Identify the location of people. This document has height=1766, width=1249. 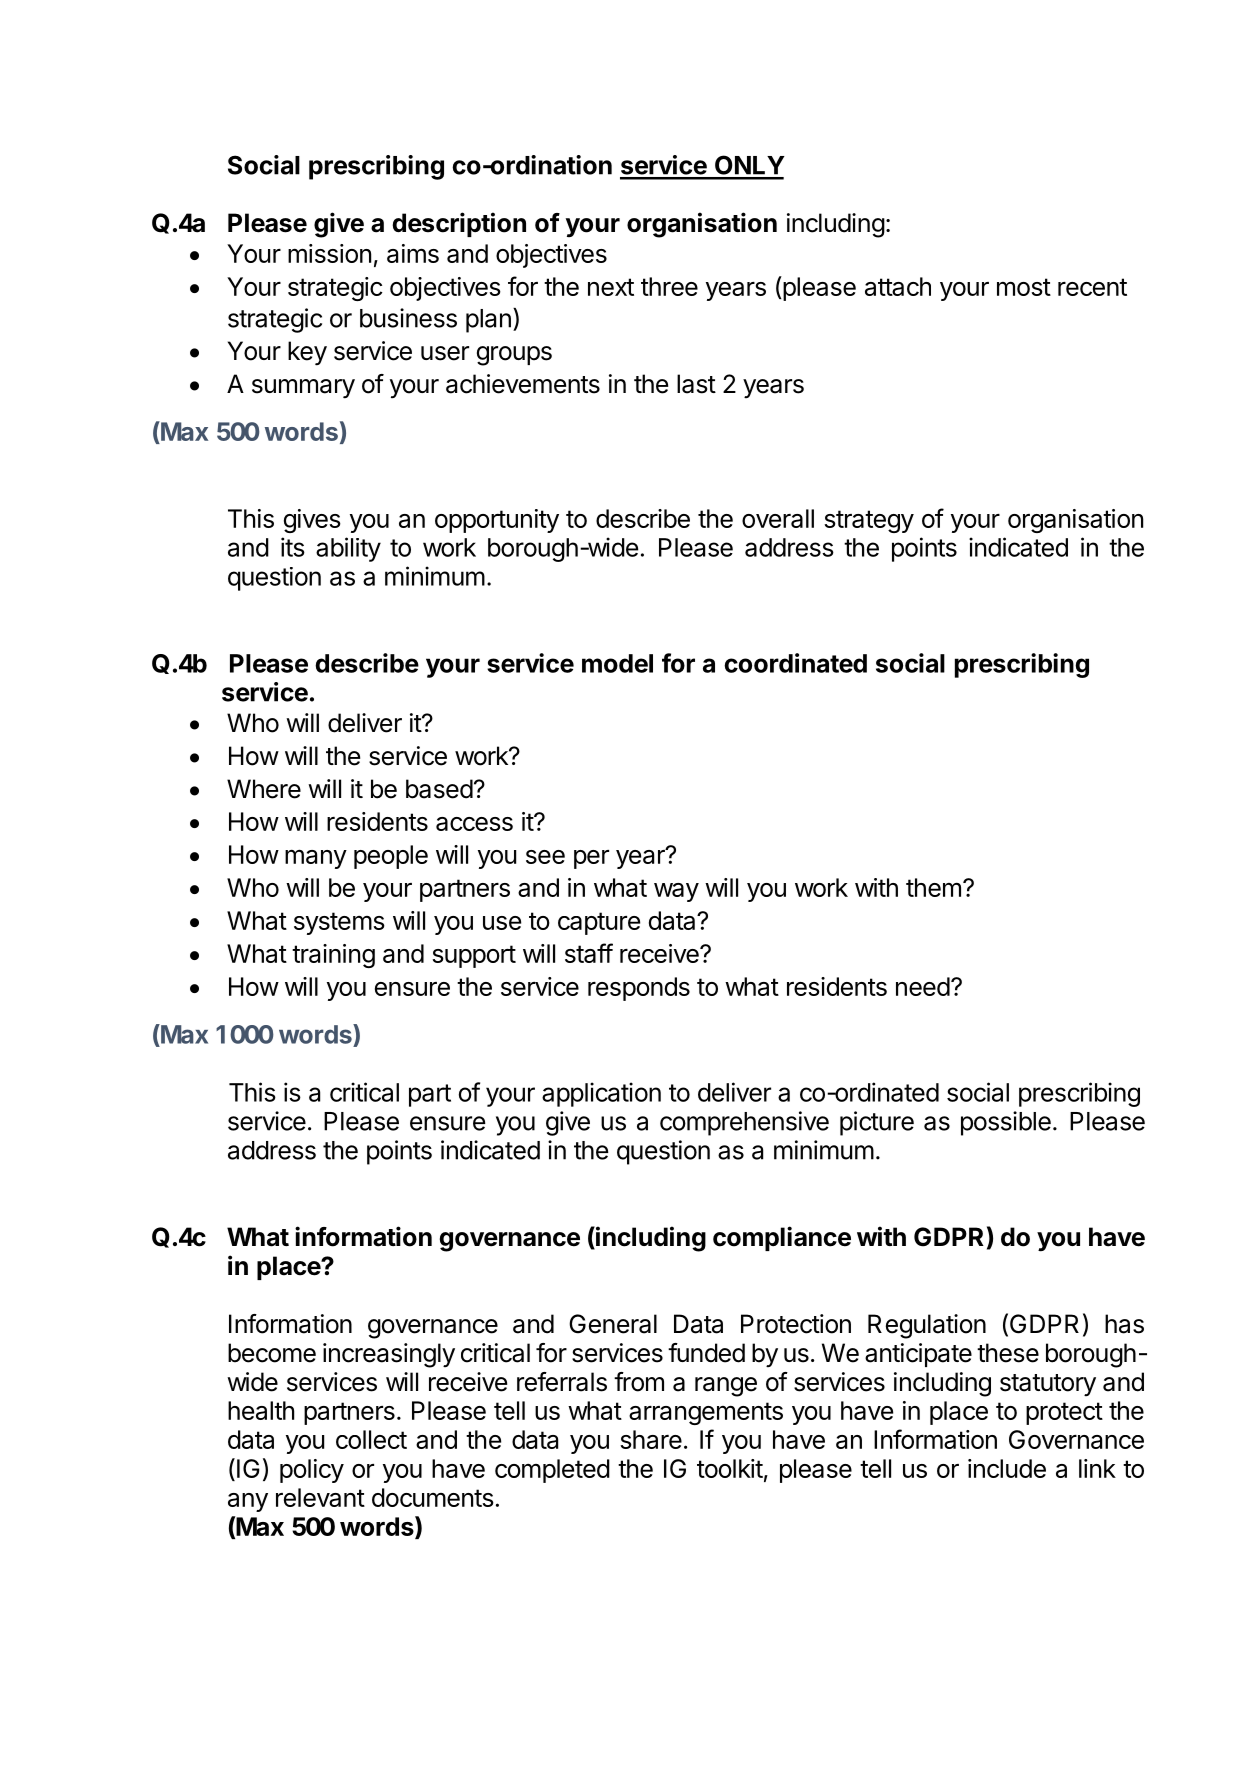
(391, 857).
